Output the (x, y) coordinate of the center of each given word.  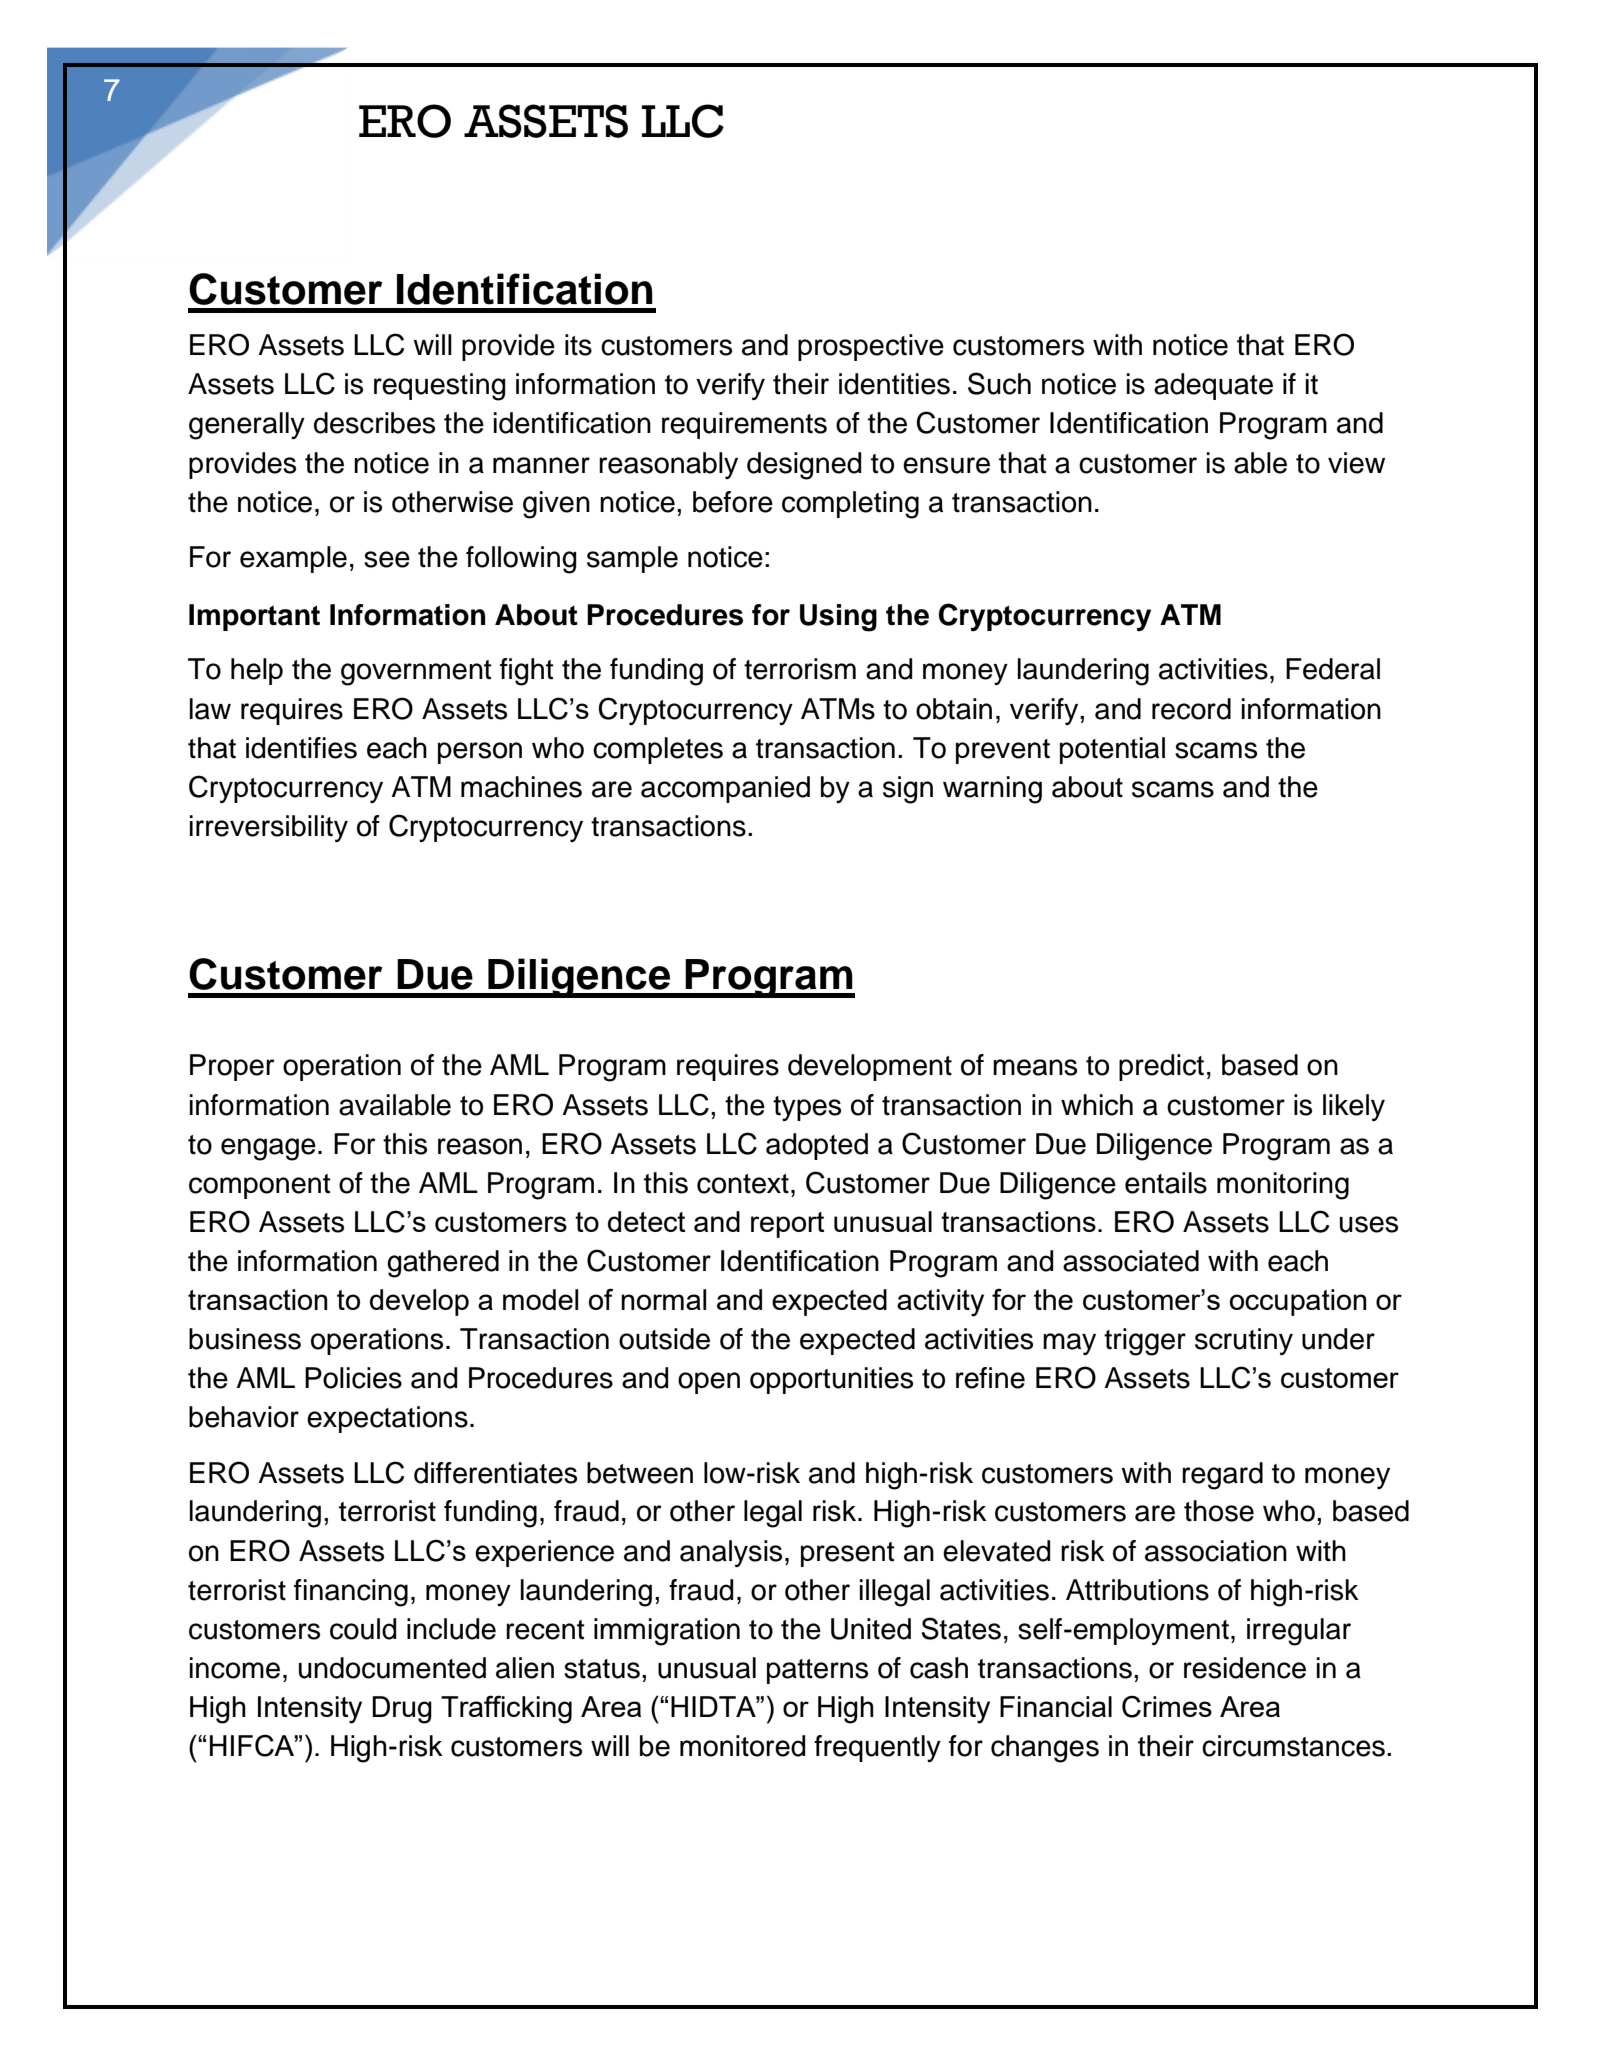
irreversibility (269, 828)
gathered (443, 1264)
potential (1112, 750)
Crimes (1167, 1706)
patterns (817, 1671)
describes (374, 423)
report (787, 1225)
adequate (1213, 386)
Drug (402, 1710)
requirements (744, 425)
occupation (1298, 1302)
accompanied (725, 789)
